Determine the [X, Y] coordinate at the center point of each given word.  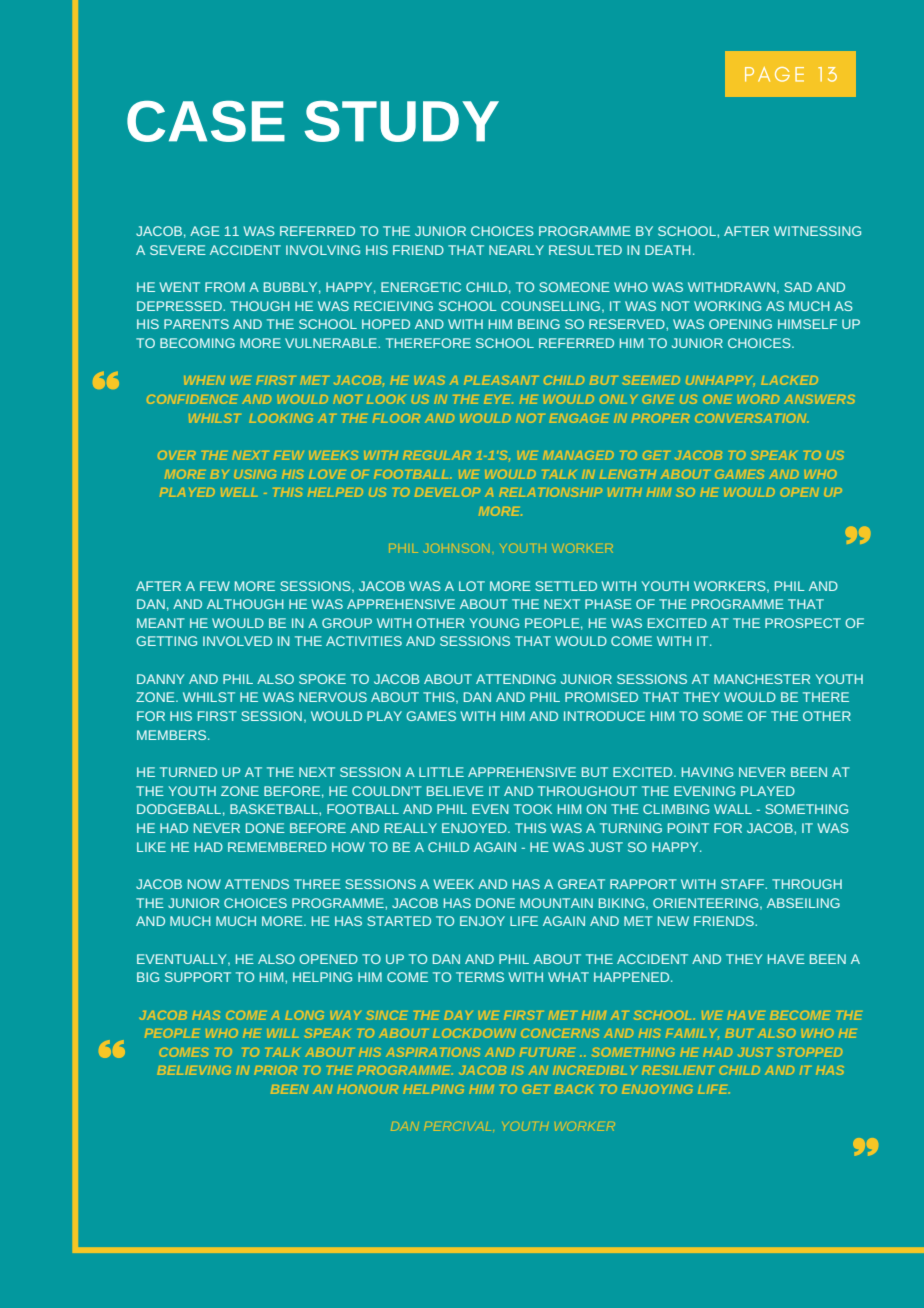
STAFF [743, 884]
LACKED [789, 380]
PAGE [774, 74]
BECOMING [197, 343]
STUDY [401, 121]
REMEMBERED [277, 847]
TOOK [533, 809]
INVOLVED [237, 641]
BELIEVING [194, 1070]
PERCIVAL [458, 1126]
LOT [472, 586]
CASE [206, 121]
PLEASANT [501, 380]
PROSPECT [803, 623]
